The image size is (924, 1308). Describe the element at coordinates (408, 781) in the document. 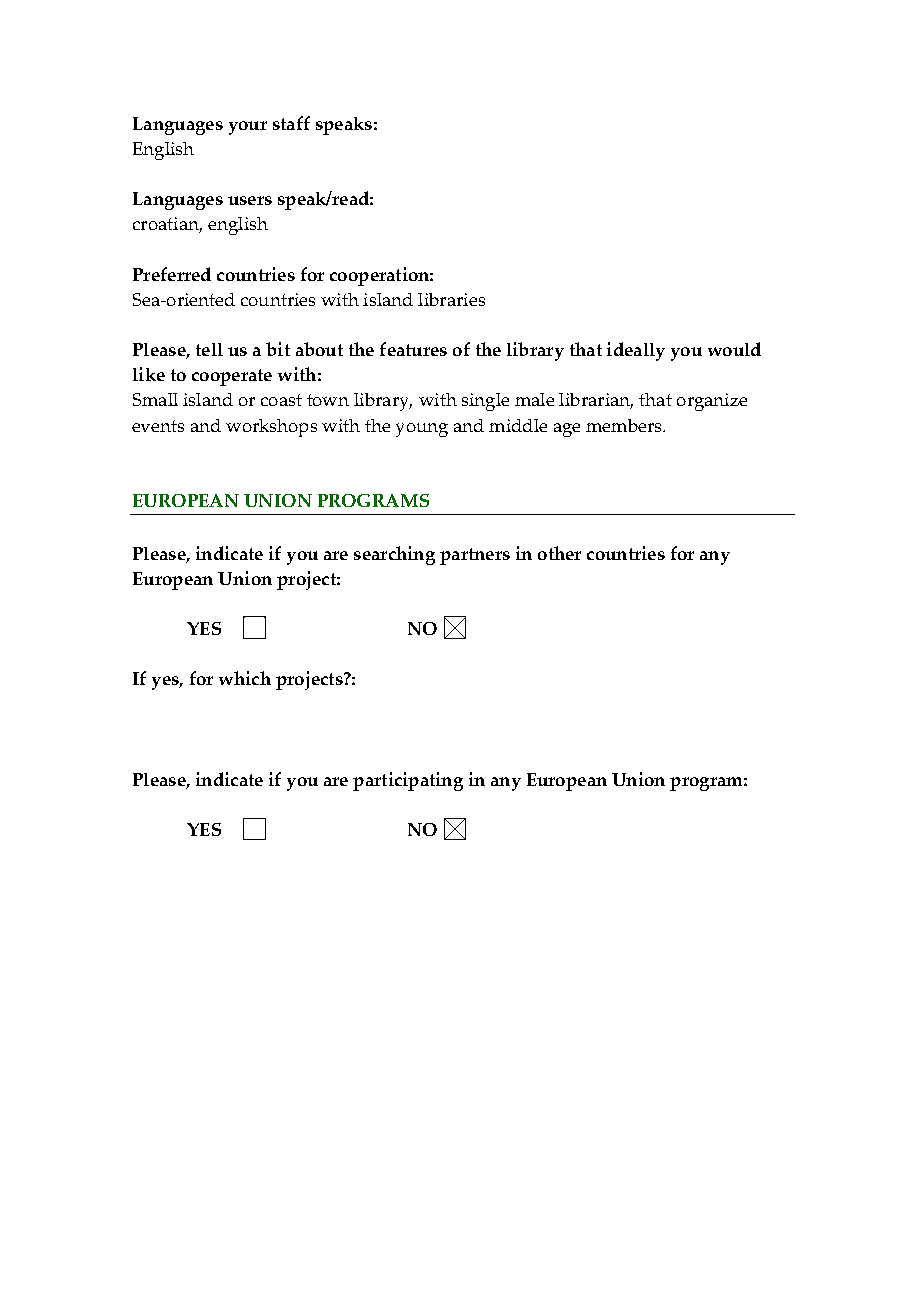

I see `participating` at that location.
